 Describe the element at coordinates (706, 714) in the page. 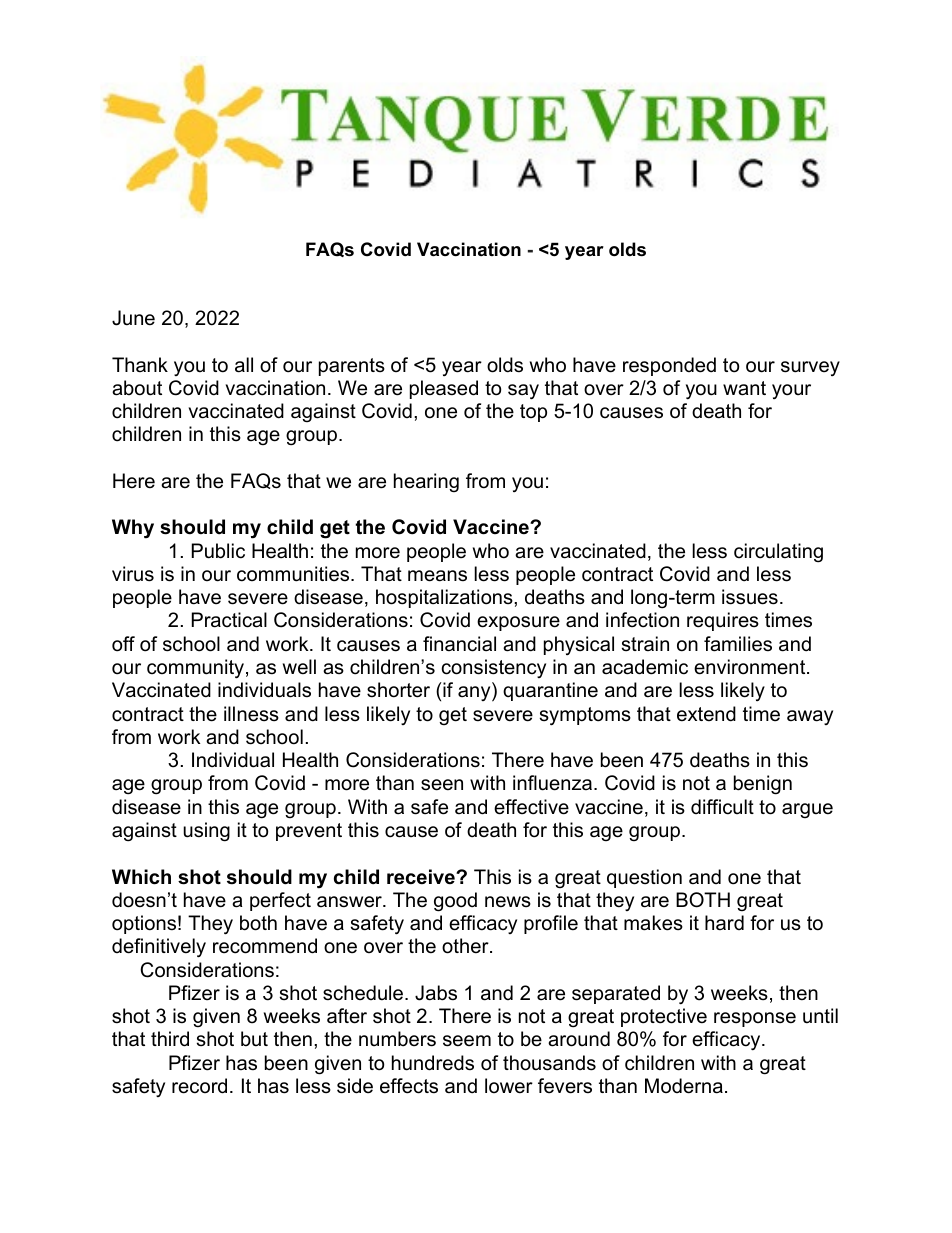

I see `extend` at that location.
